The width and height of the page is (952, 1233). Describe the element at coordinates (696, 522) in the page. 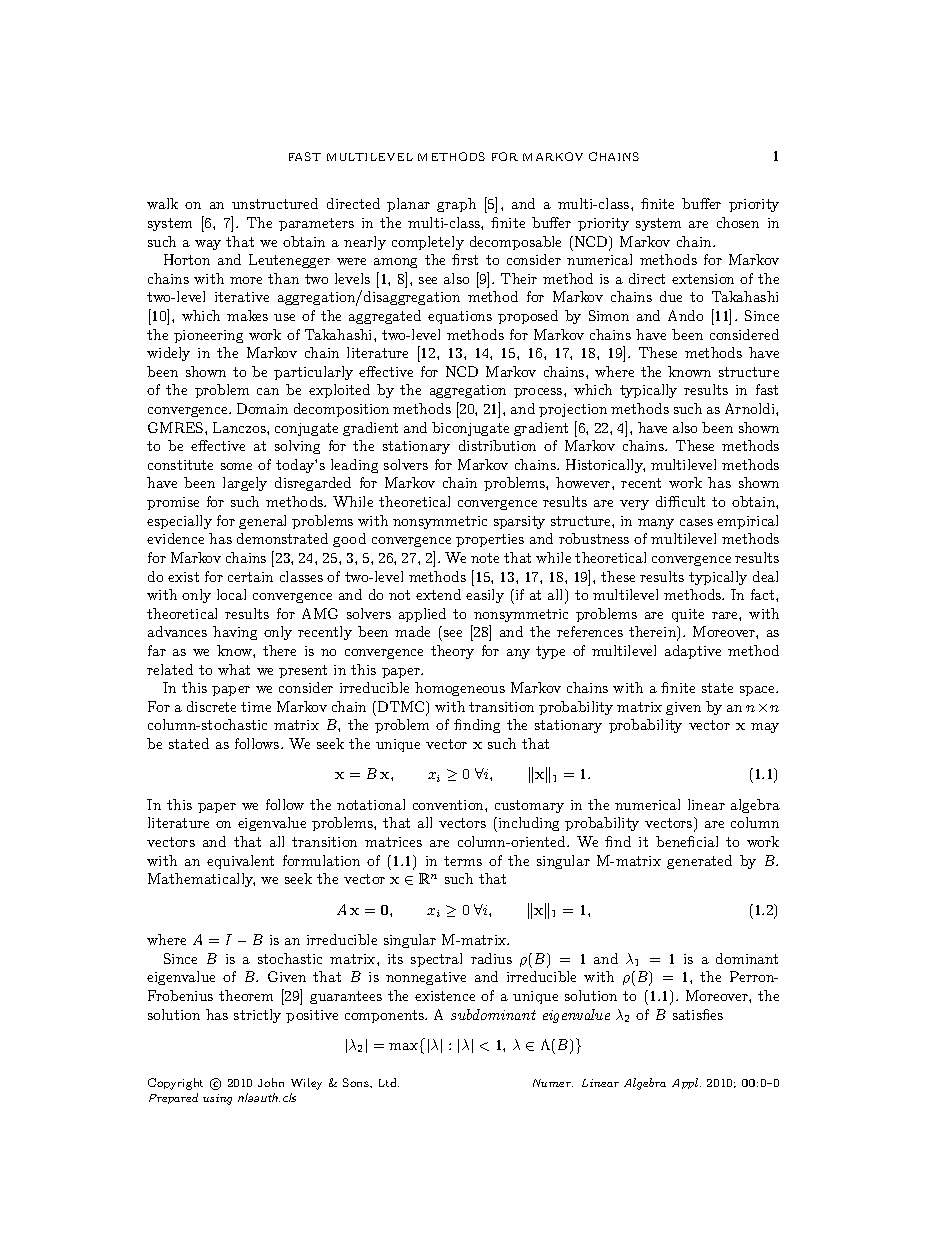

I see `cases` at that location.
